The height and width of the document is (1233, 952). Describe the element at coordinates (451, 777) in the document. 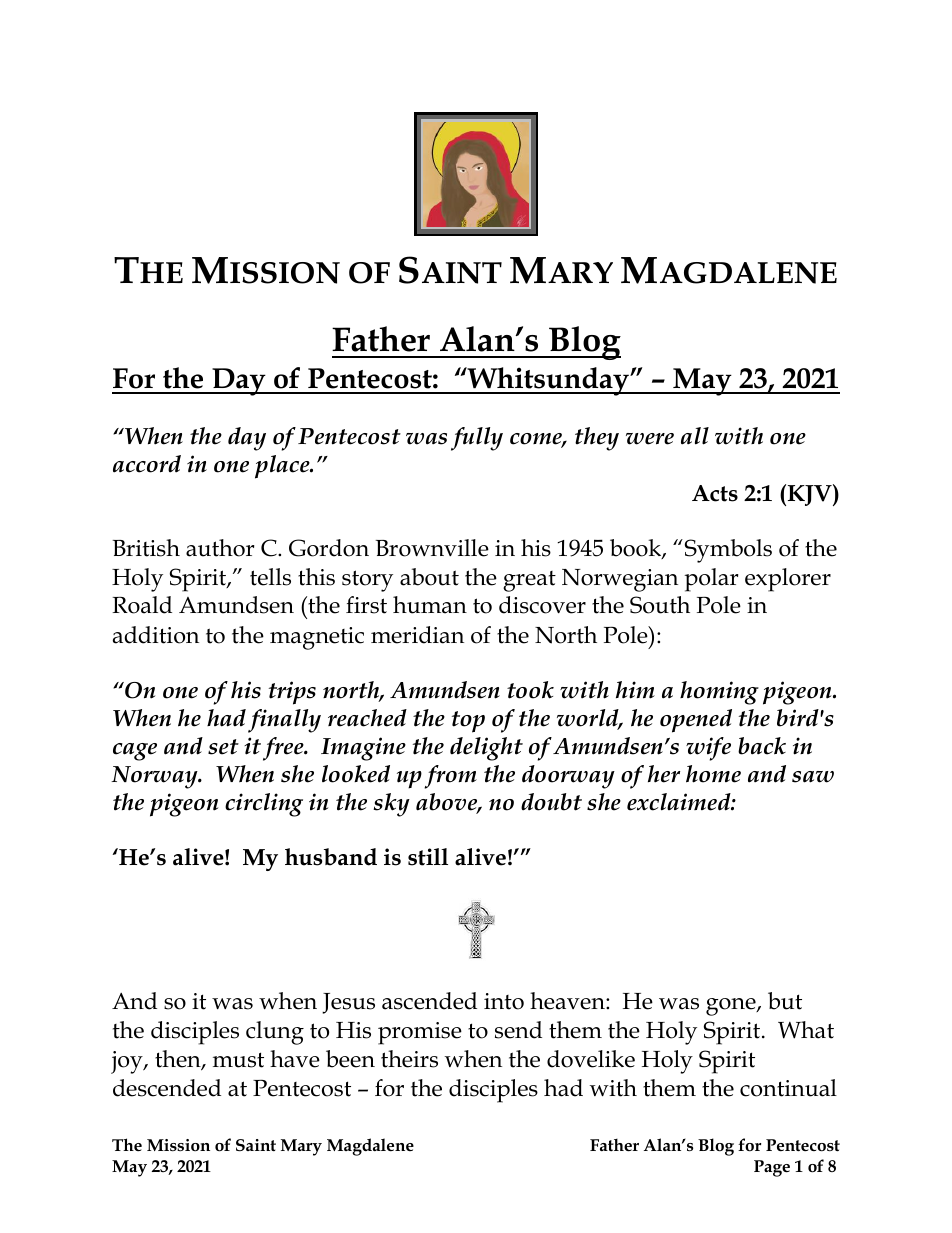

I see `from` at that location.
